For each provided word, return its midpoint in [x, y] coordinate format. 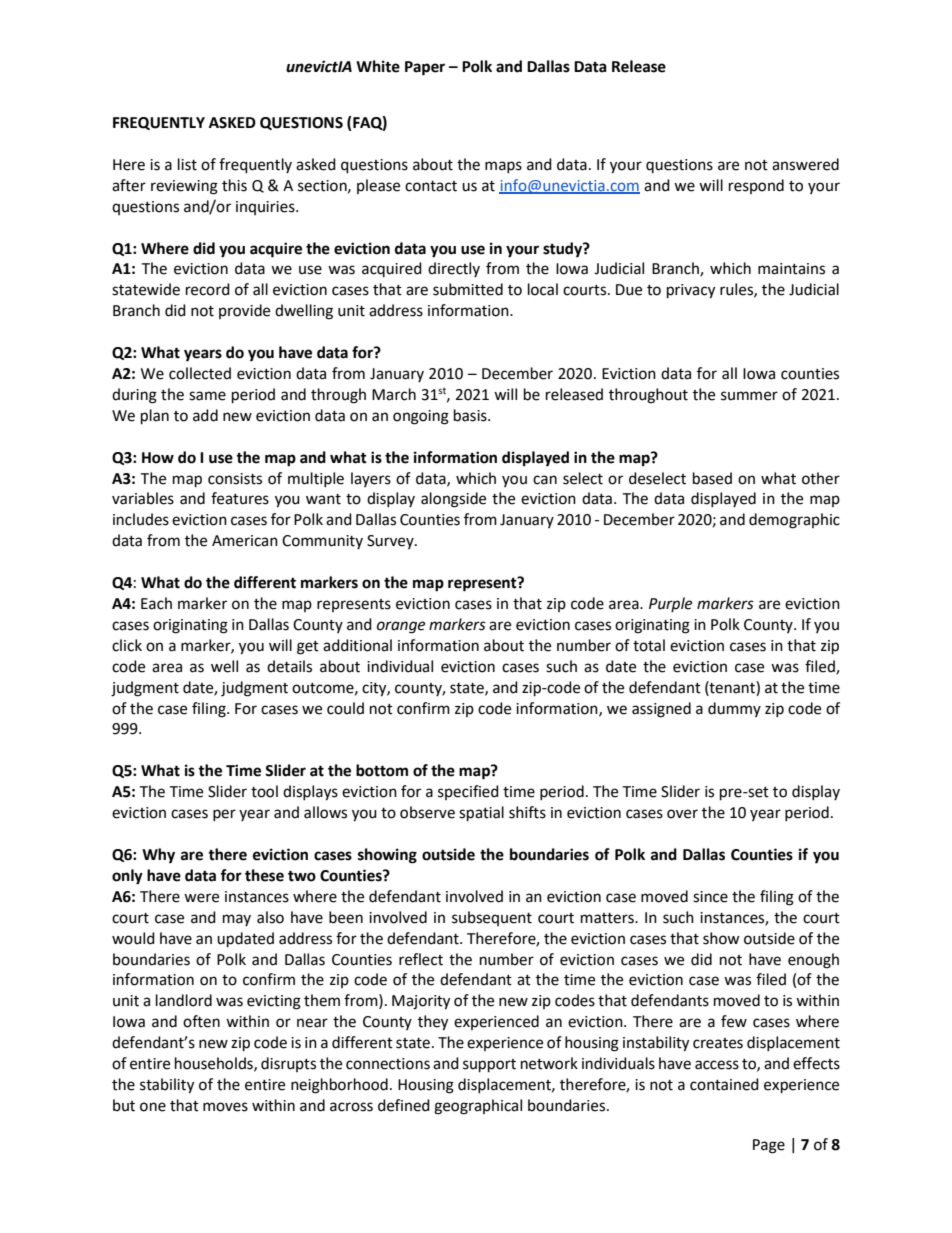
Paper [425, 68]
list [187, 164]
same [207, 396]
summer [749, 396]
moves [225, 1107]
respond [756, 186]
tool [264, 791]
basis [471, 415]
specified [468, 792]
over [682, 814]
